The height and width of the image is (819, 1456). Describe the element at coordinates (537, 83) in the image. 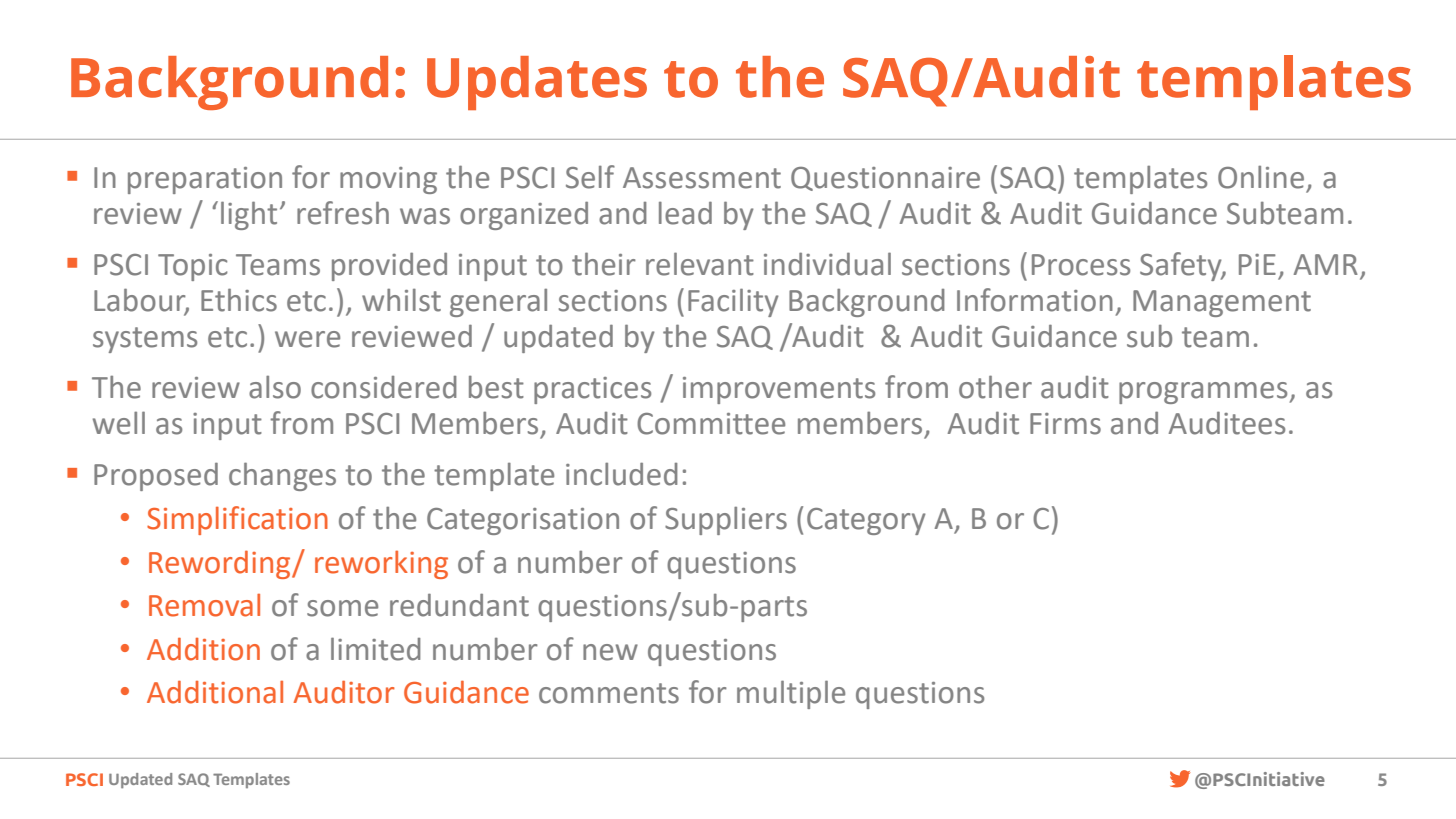

I see `Updates` at that location.
